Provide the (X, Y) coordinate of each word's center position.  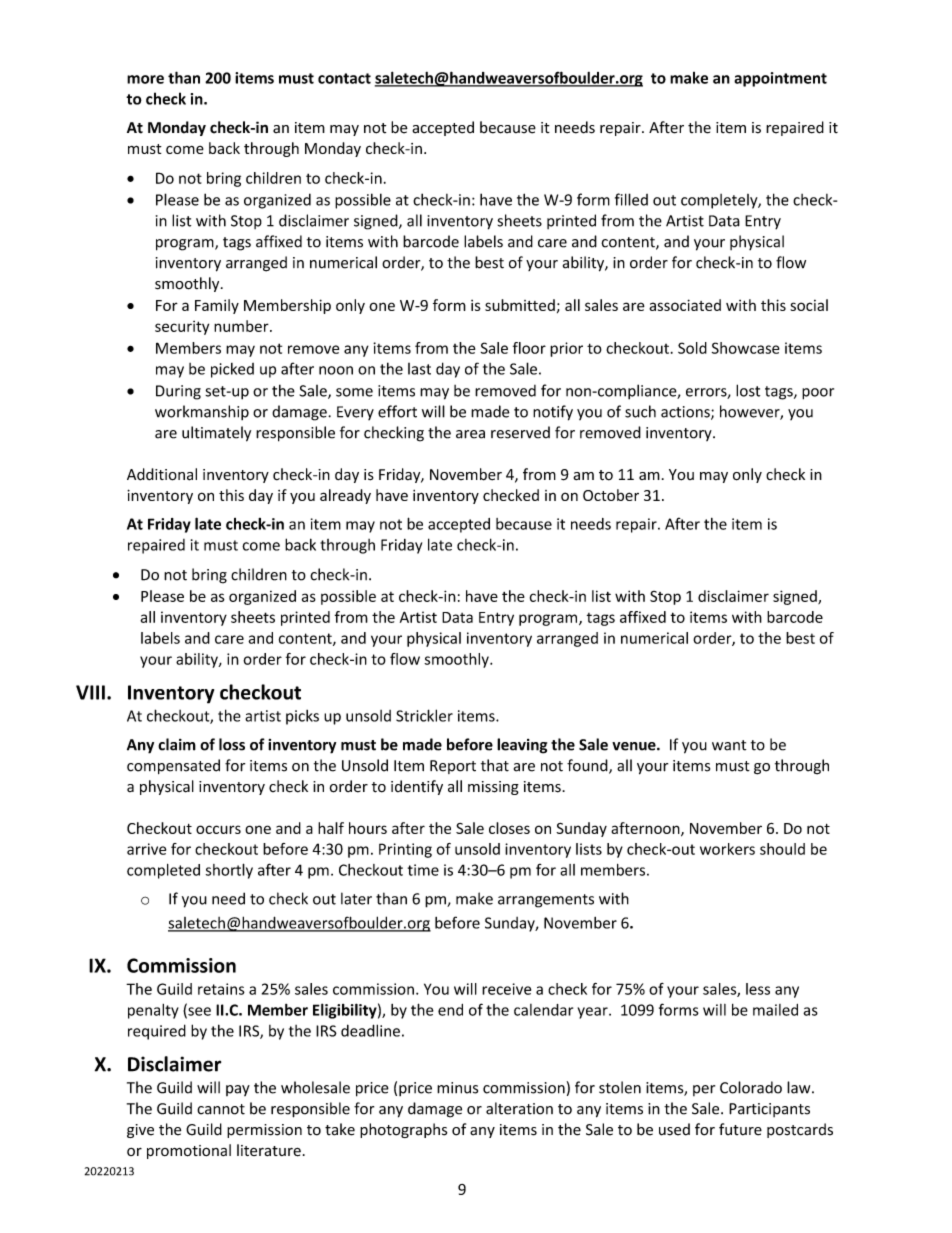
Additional (162, 474)
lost (748, 390)
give (140, 1131)
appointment (780, 79)
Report (453, 767)
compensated (173, 766)
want (729, 745)
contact (344, 78)
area (470, 434)
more (145, 79)
